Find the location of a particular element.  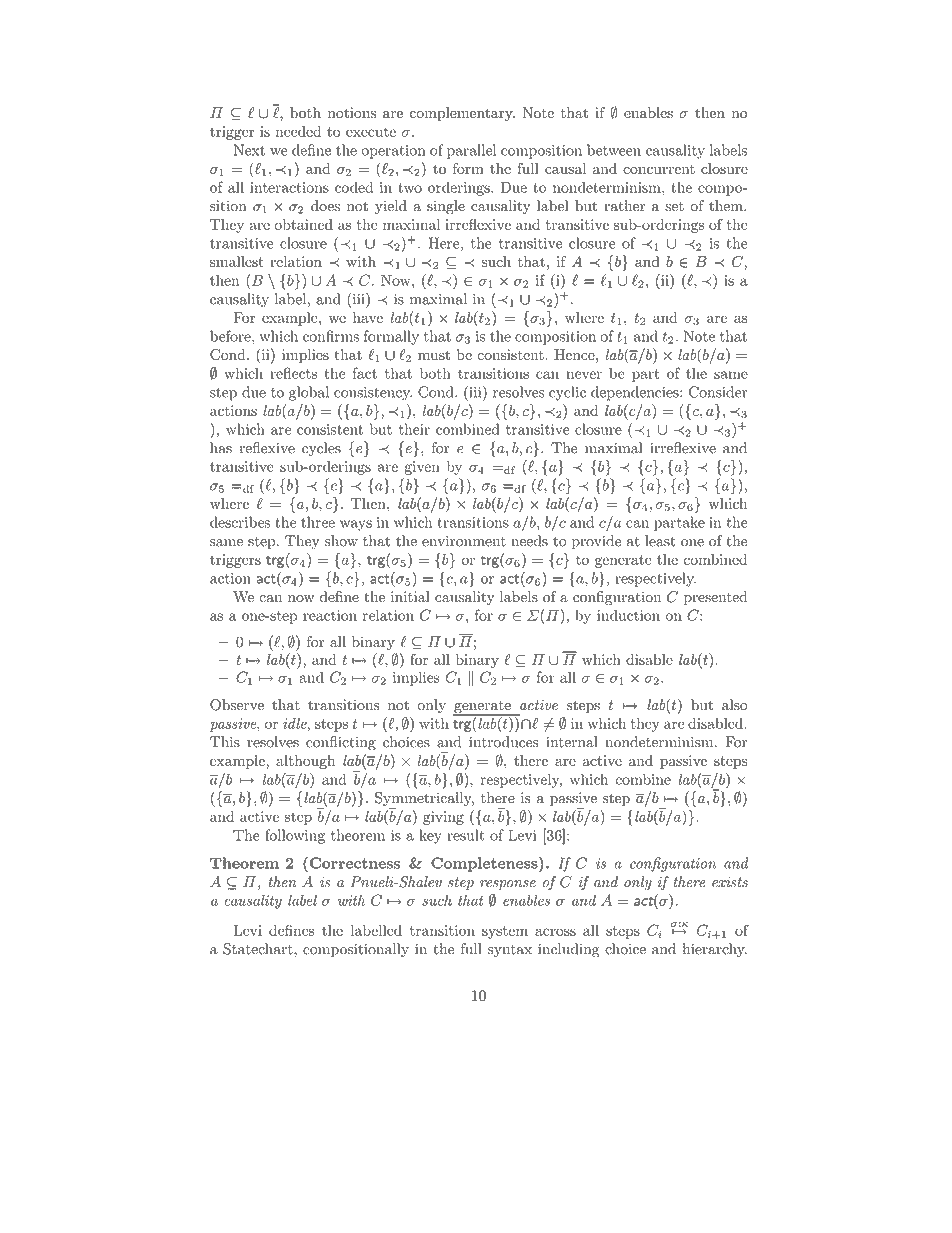

environment is located at coordinates (464, 541).
